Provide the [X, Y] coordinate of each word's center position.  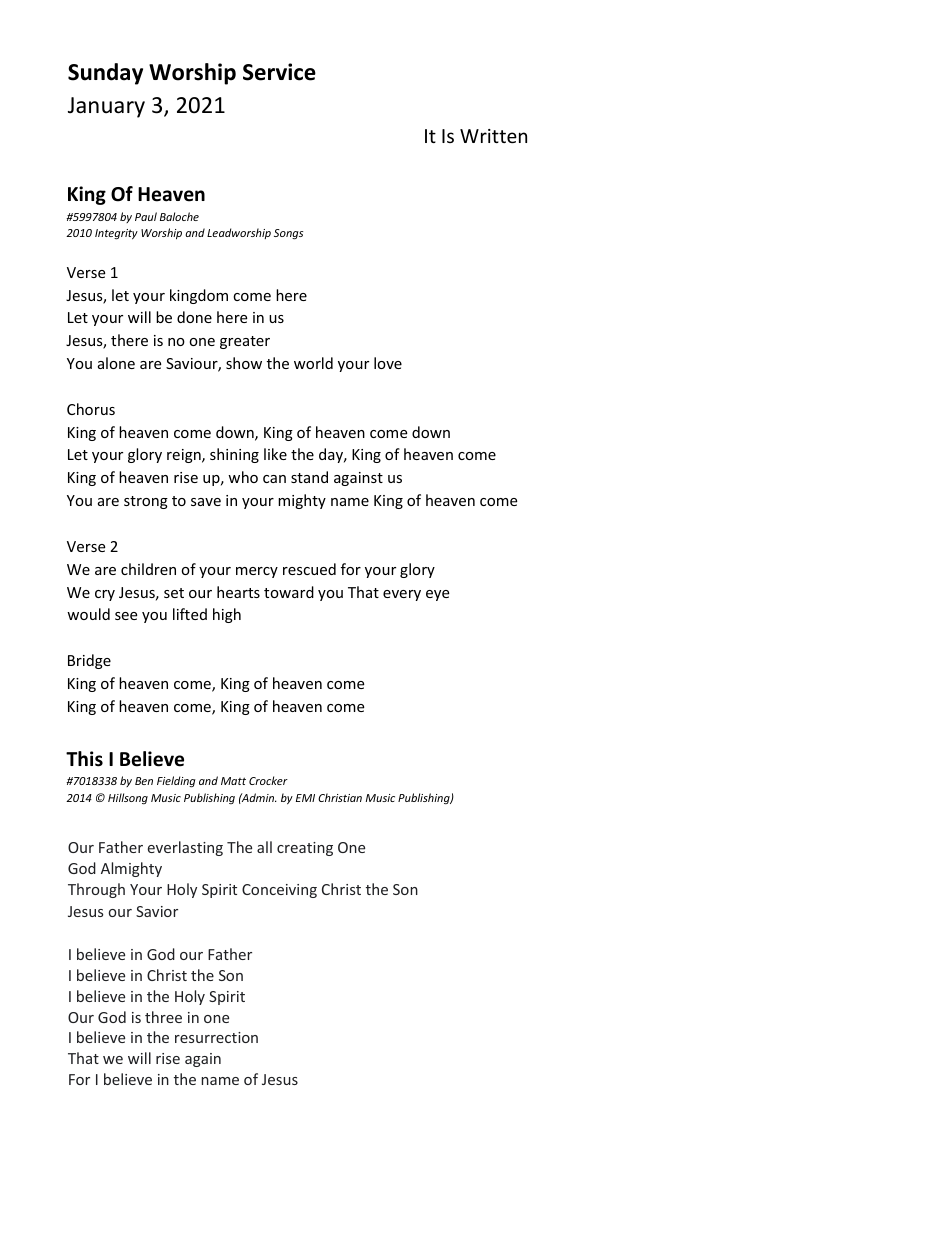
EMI [305, 798]
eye [437, 595]
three [163, 1017]
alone [116, 363]
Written [493, 136]
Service [279, 72]
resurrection [216, 1037]
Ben [144, 781]
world [313, 363]
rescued [309, 569]
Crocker [268, 780]
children [148, 569]
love [388, 363]
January [106, 107]
